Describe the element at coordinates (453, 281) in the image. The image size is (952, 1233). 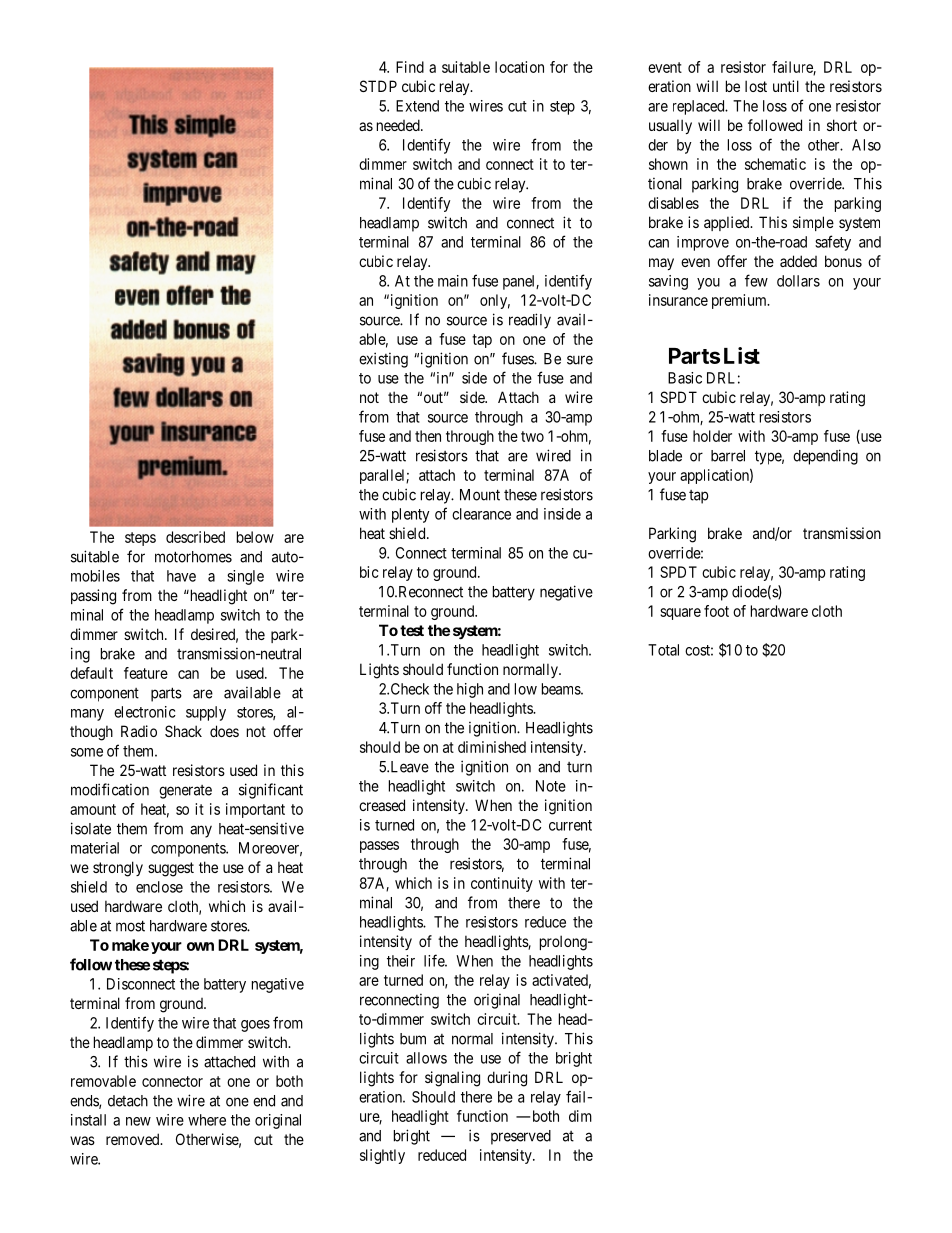
I see `main` at that location.
